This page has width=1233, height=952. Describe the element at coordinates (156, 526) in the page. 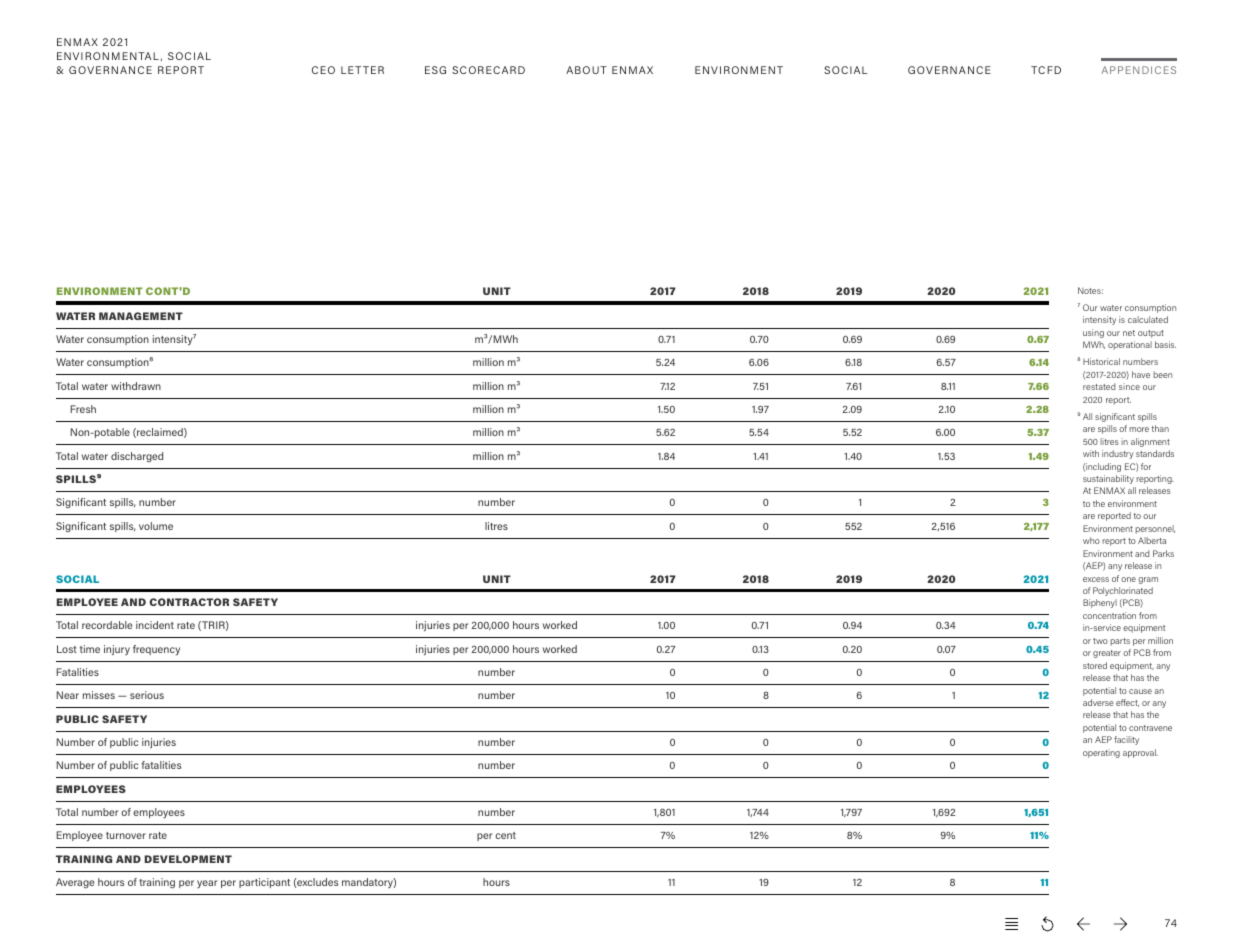

I see `volume` at that location.
